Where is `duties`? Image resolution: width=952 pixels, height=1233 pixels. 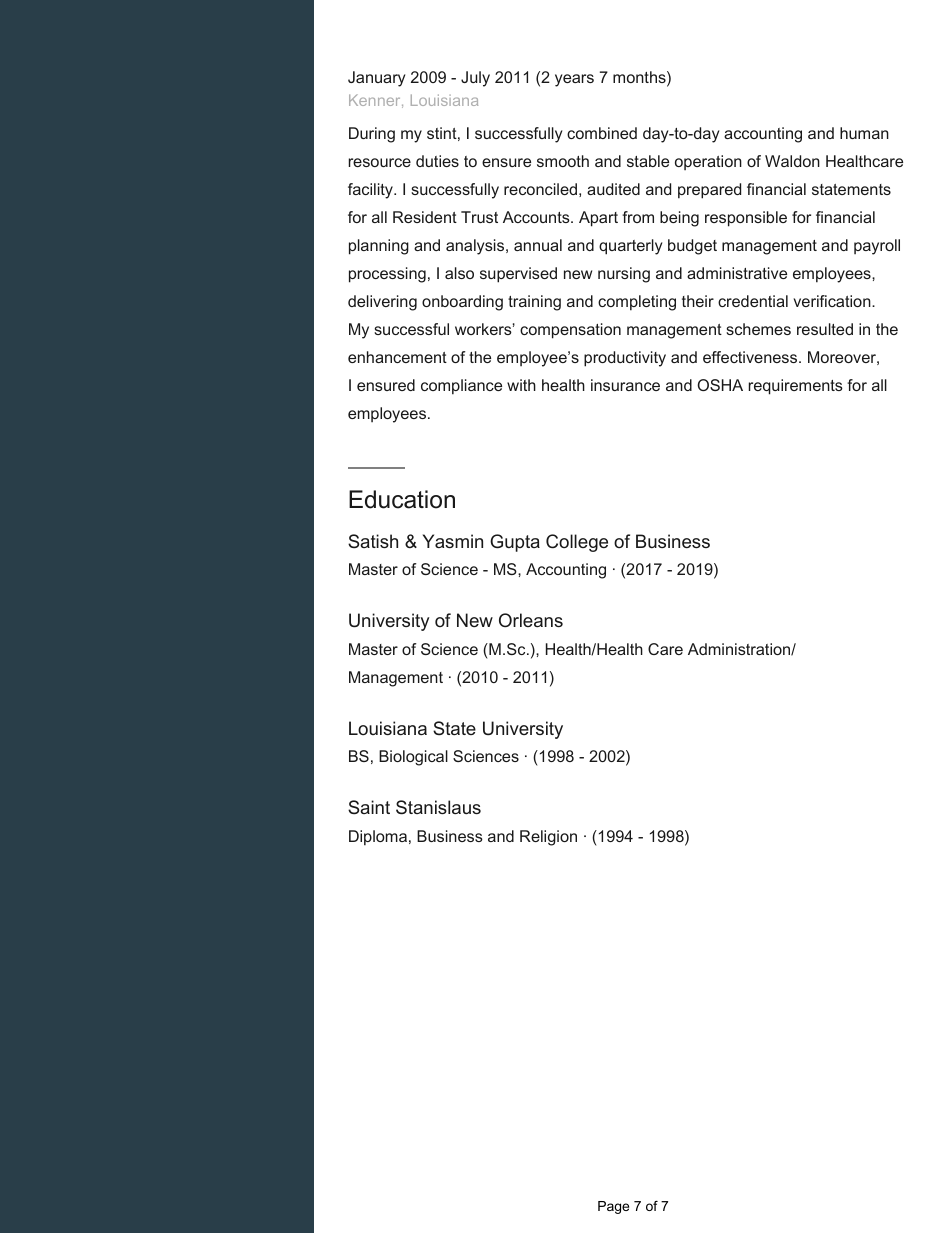
duties is located at coordinates (437, 161).
